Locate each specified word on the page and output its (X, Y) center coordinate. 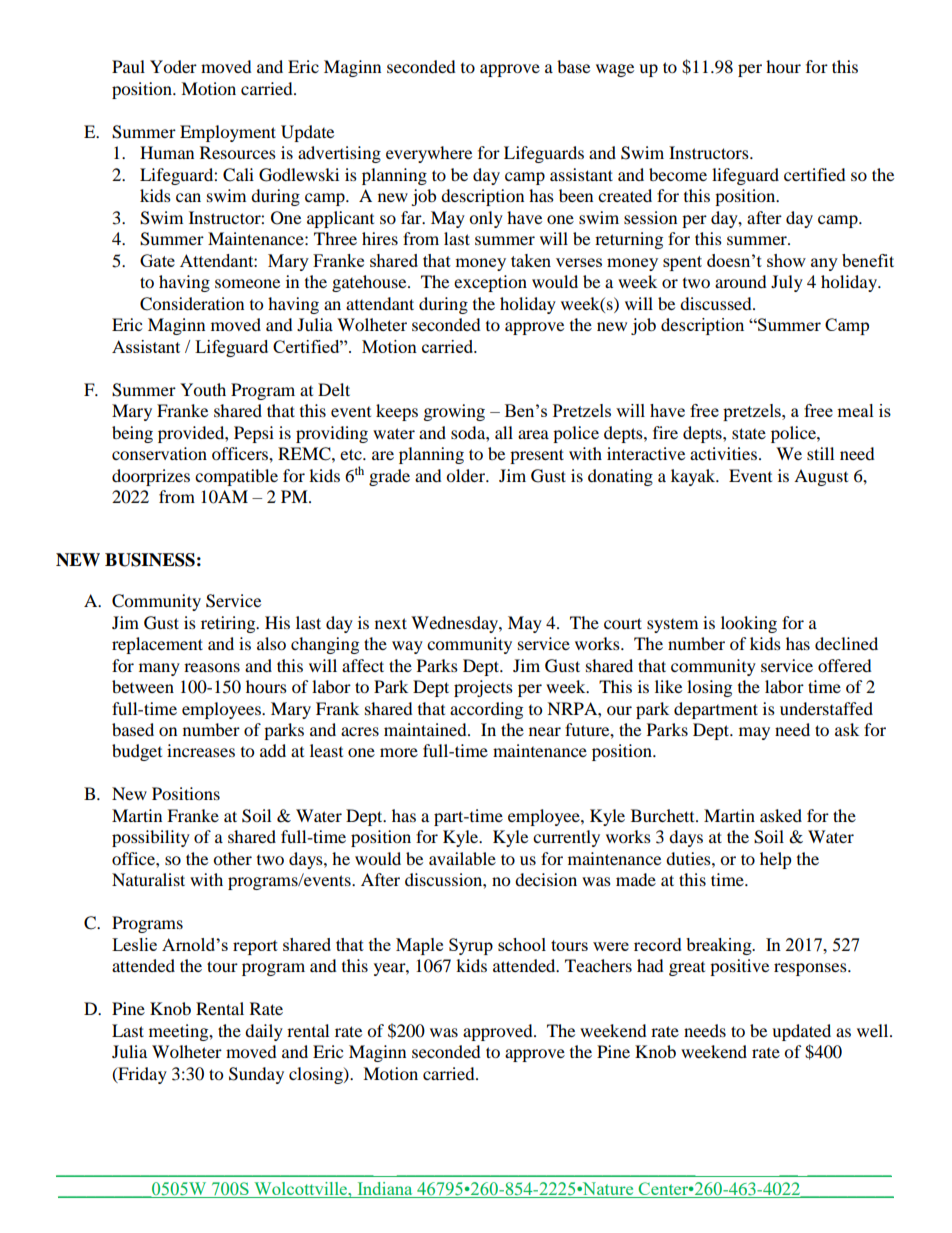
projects (483, 688)
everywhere (429, 154)
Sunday (256, 1075)
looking (749, 624)
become (678, 174)
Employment (228, 133)
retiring (229, 624)
